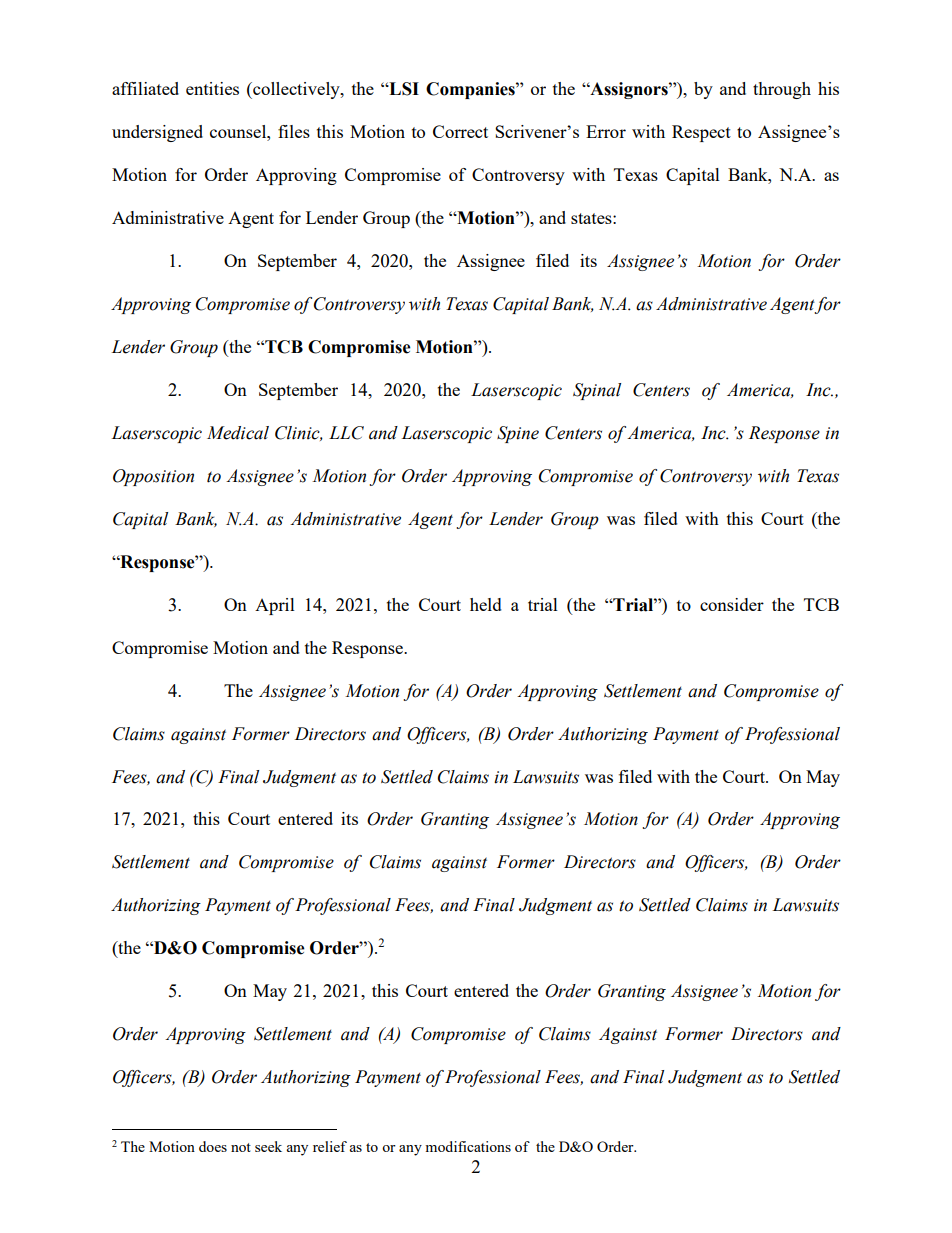 Image resolution: width=952 pixels, height=1233 pixels. What do you see at coordinates (212, 88) in the document?
I see `entities` at bounding box center [212, 88].
